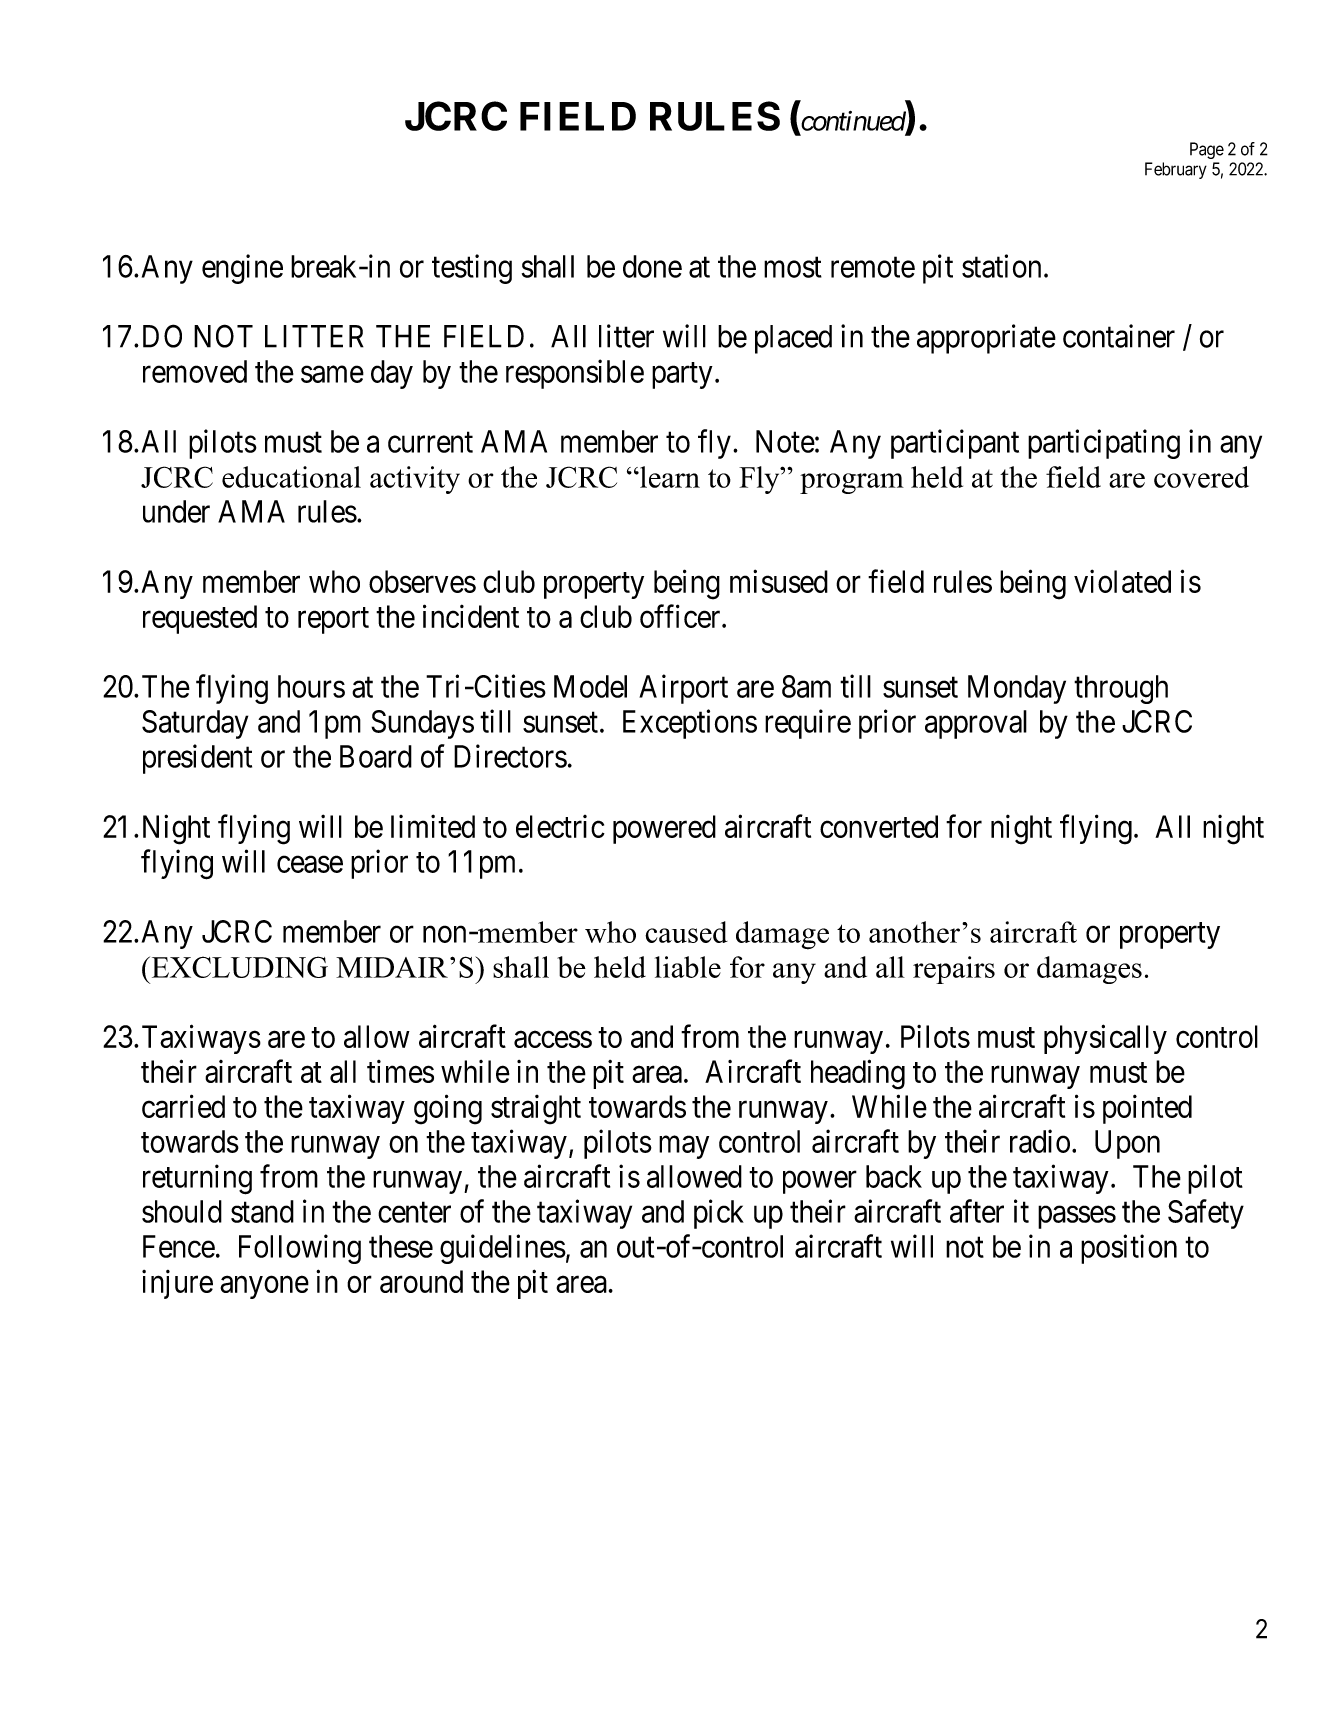  Describe the element at coordinates (300, 1249) in the page. I see `Following` at that location.
